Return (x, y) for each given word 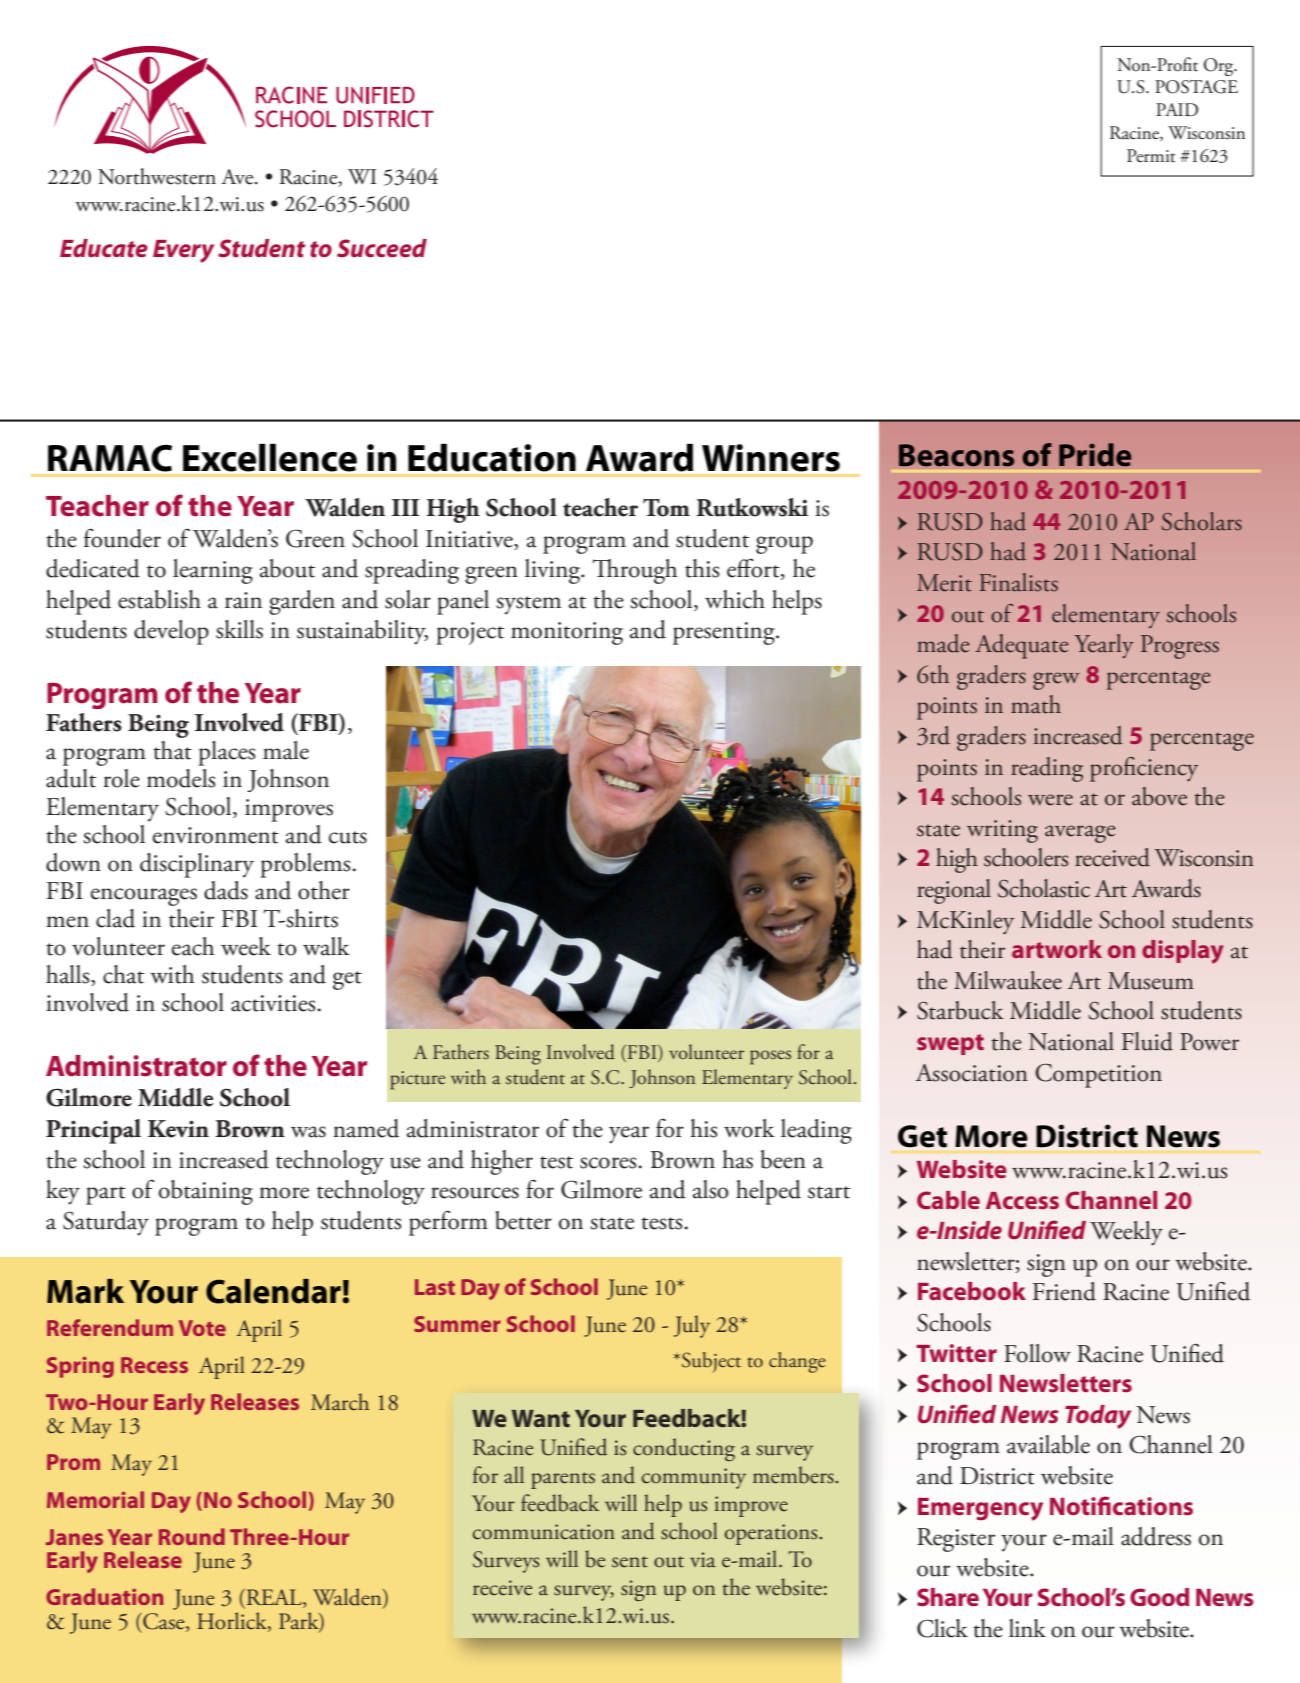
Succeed (382, 248)
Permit (1151, 156)
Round (192, 1536)
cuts (348, 837)
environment (216, 835)
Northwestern (157, 176)
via (703, 1560)
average (1080, 834)
